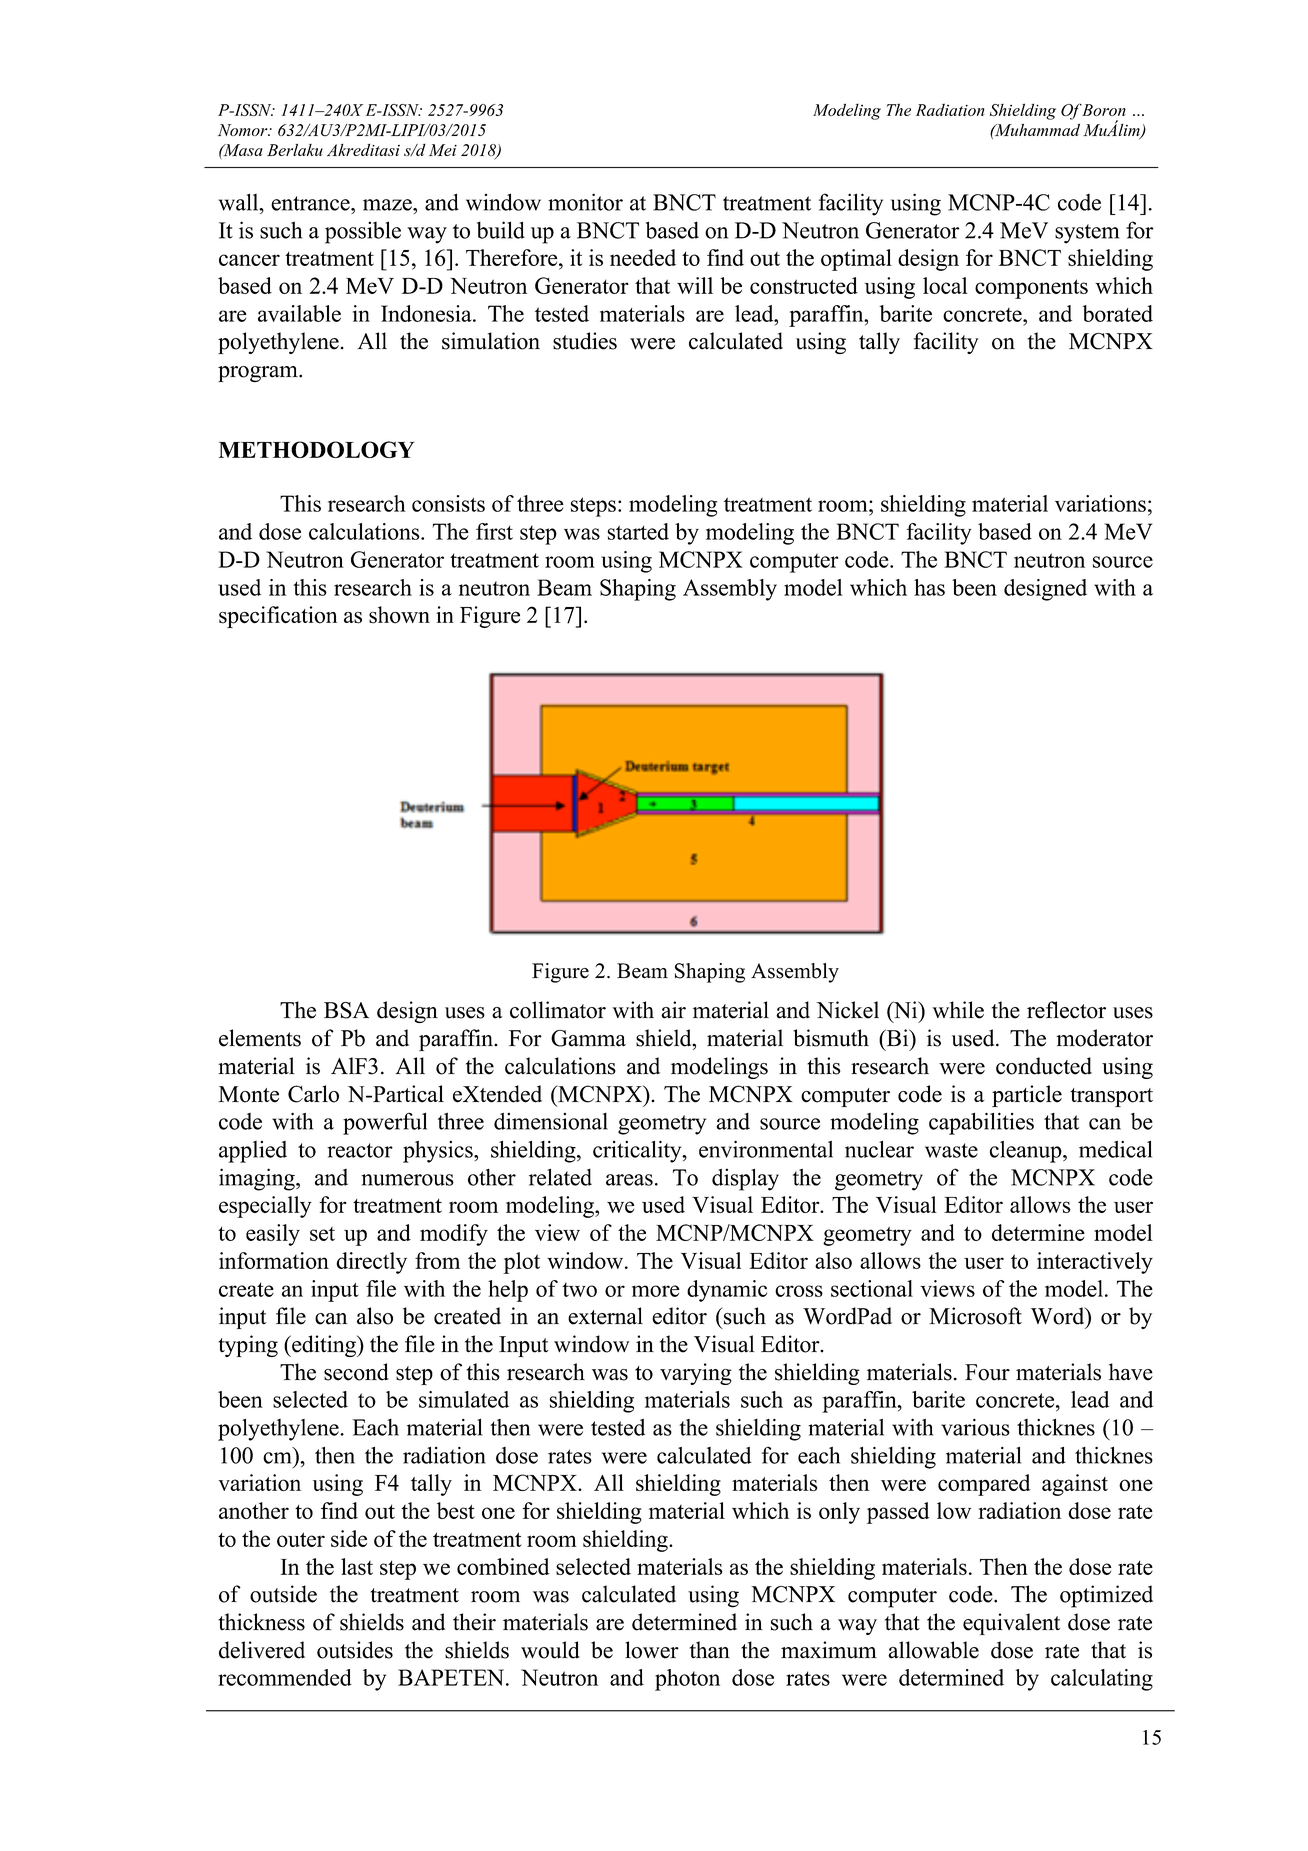 The height and width of the page is (1851, 1308). Describe the element at coordinates (638, 1151) in the page. I see `criticality` at that location.
